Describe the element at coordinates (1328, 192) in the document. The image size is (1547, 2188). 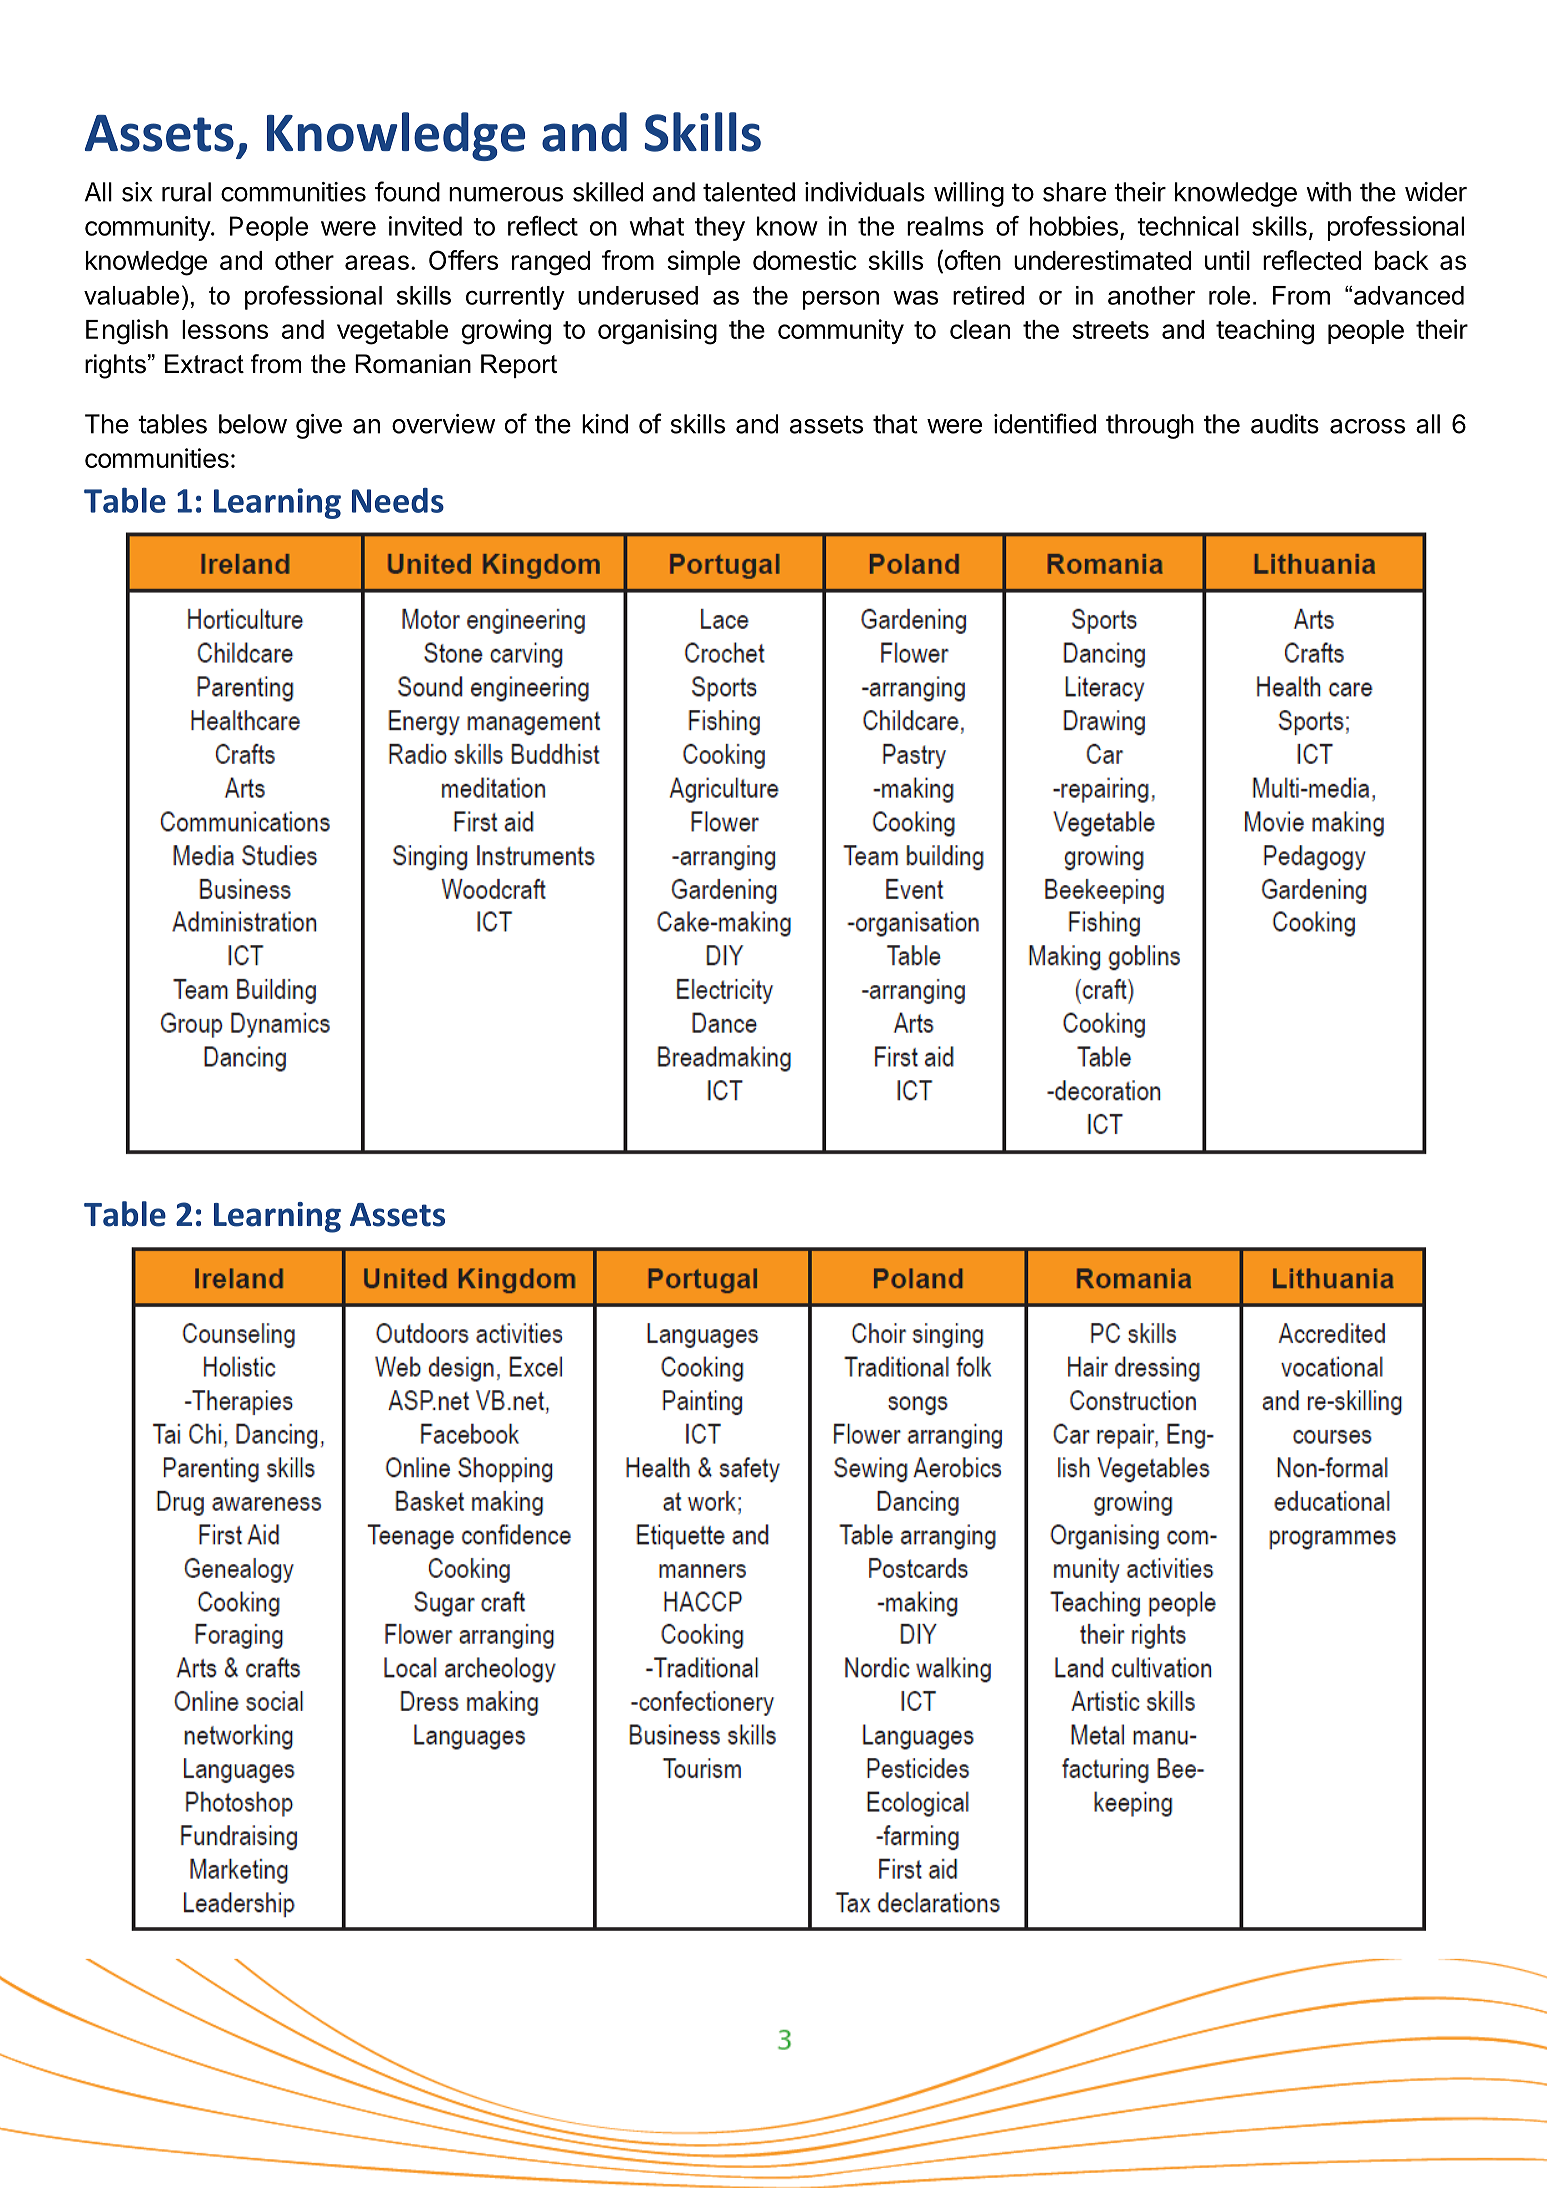
I see `with` at that location.
